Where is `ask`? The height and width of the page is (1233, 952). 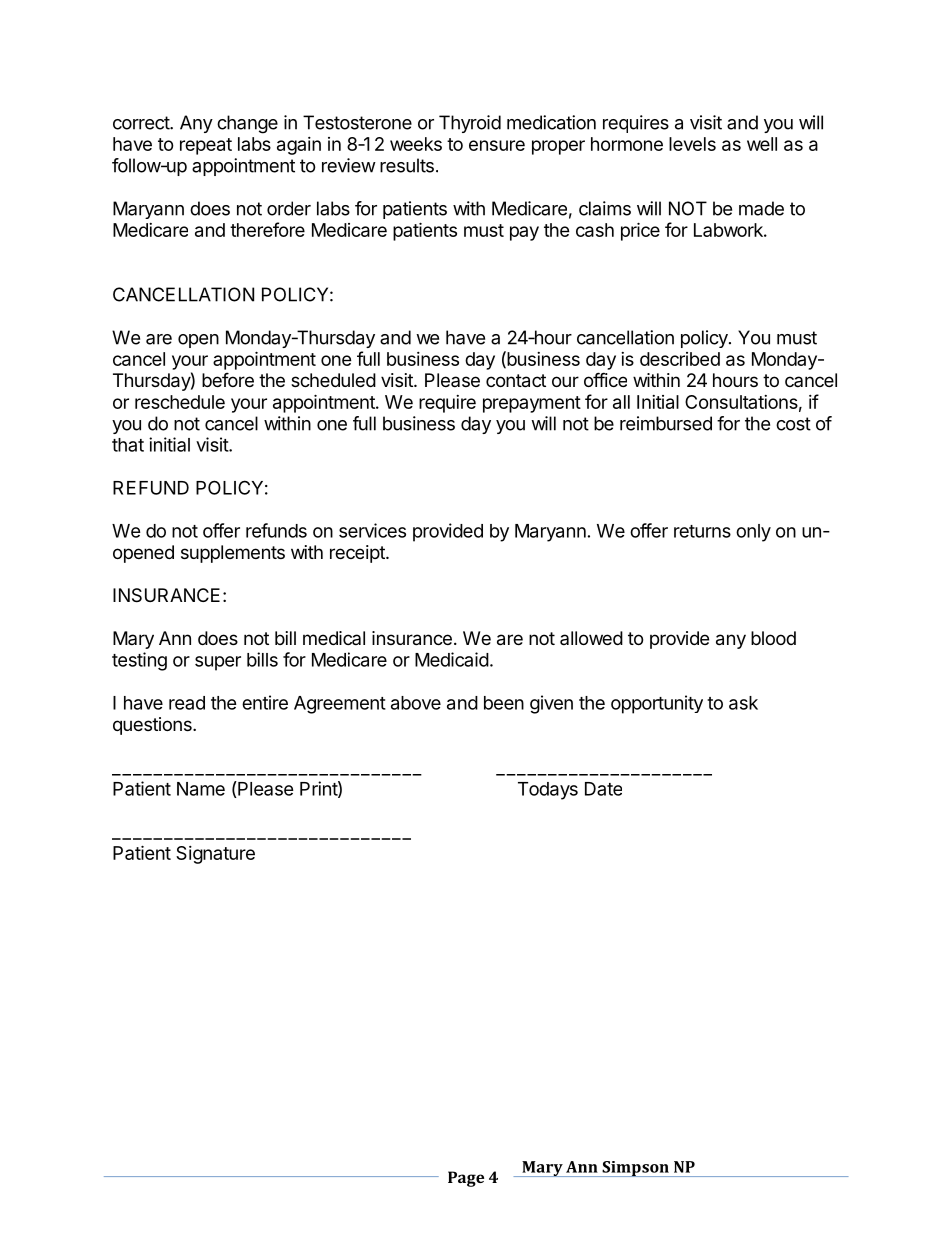
ask is located at coordinates (743, 703).
